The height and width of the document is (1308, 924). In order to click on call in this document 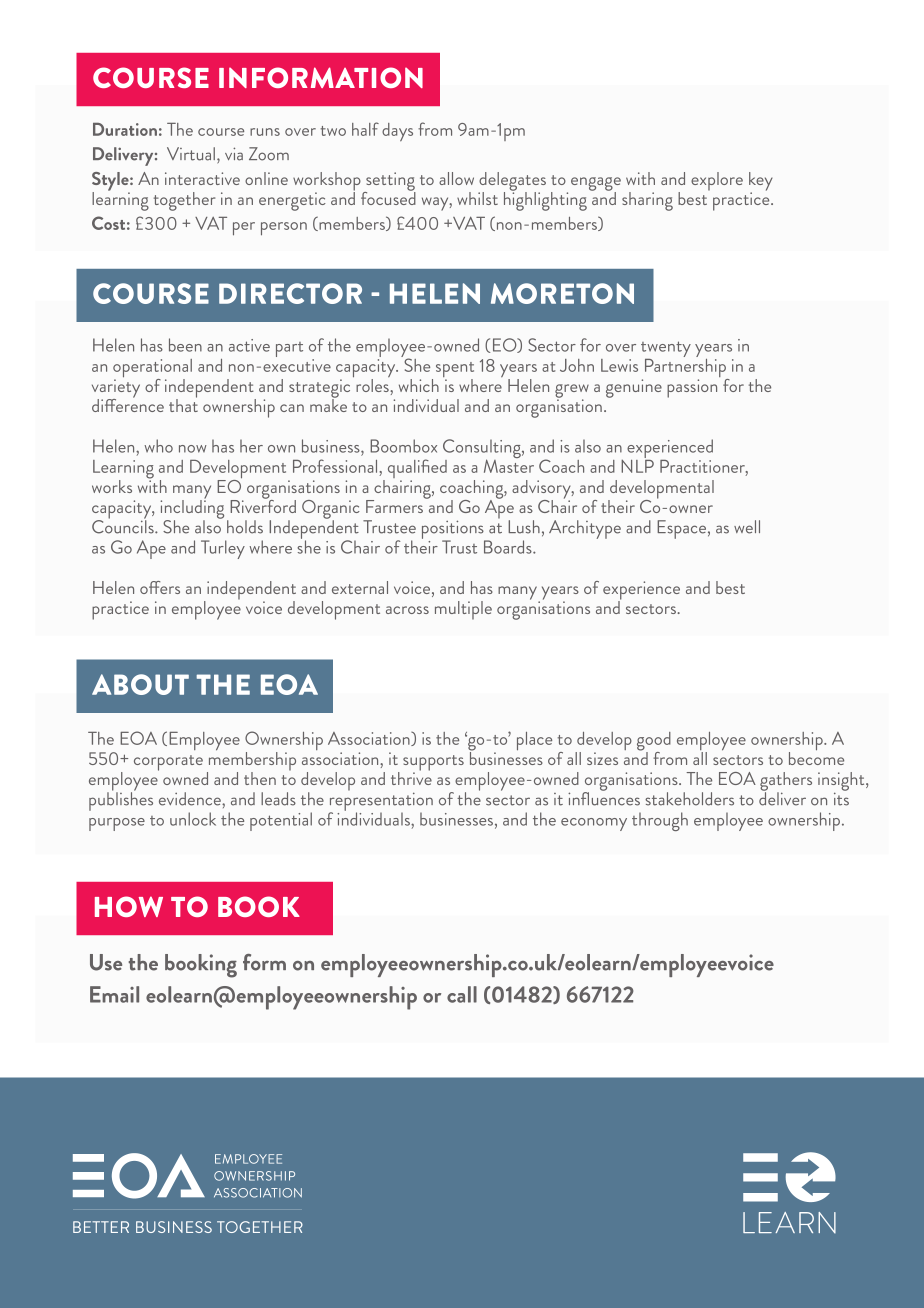, I will do `click(462, 994)`.
